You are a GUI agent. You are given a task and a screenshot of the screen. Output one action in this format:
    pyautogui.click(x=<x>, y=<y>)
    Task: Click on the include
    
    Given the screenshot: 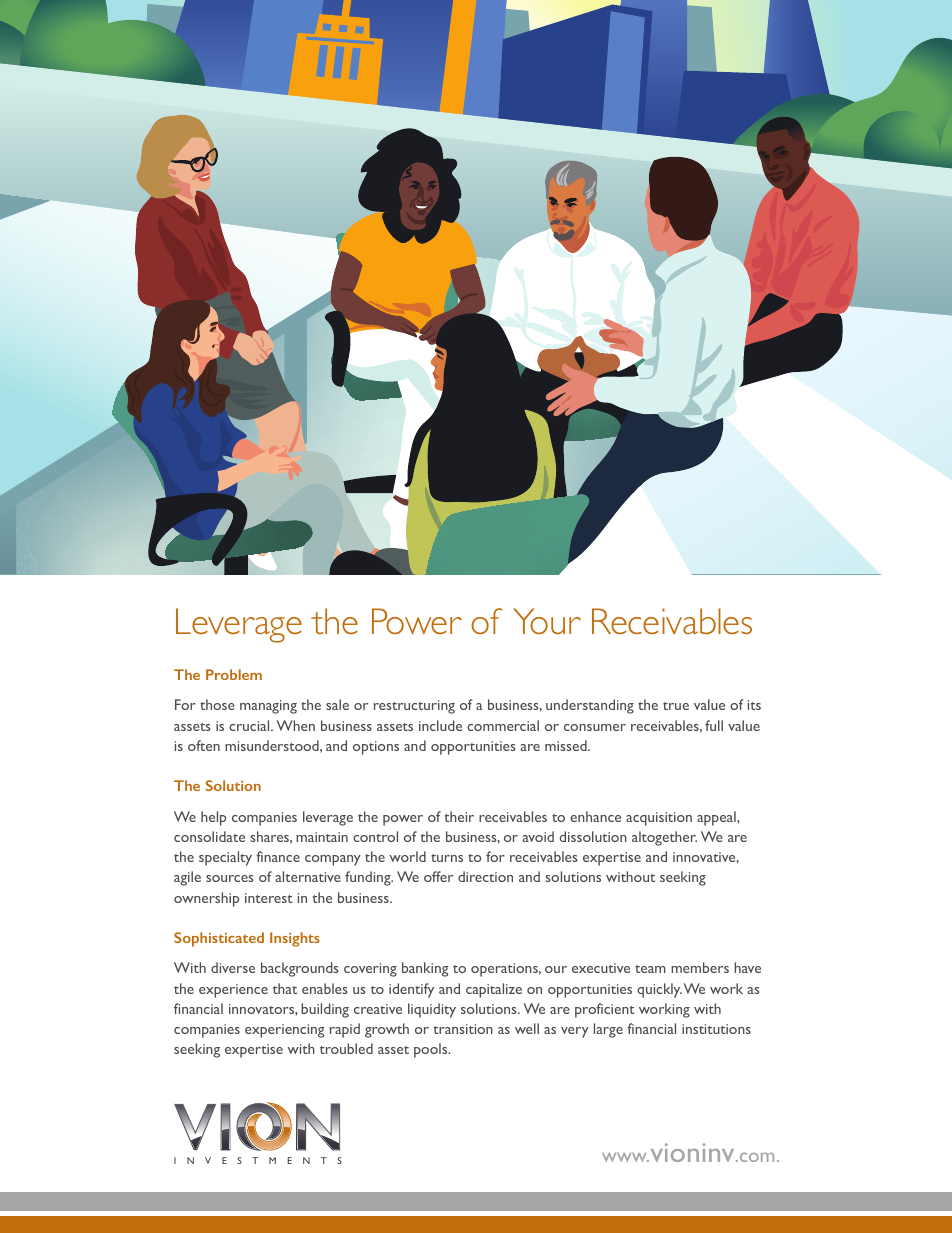 What is the action you would take?
    pyautogui.click(x=440, y=725)
